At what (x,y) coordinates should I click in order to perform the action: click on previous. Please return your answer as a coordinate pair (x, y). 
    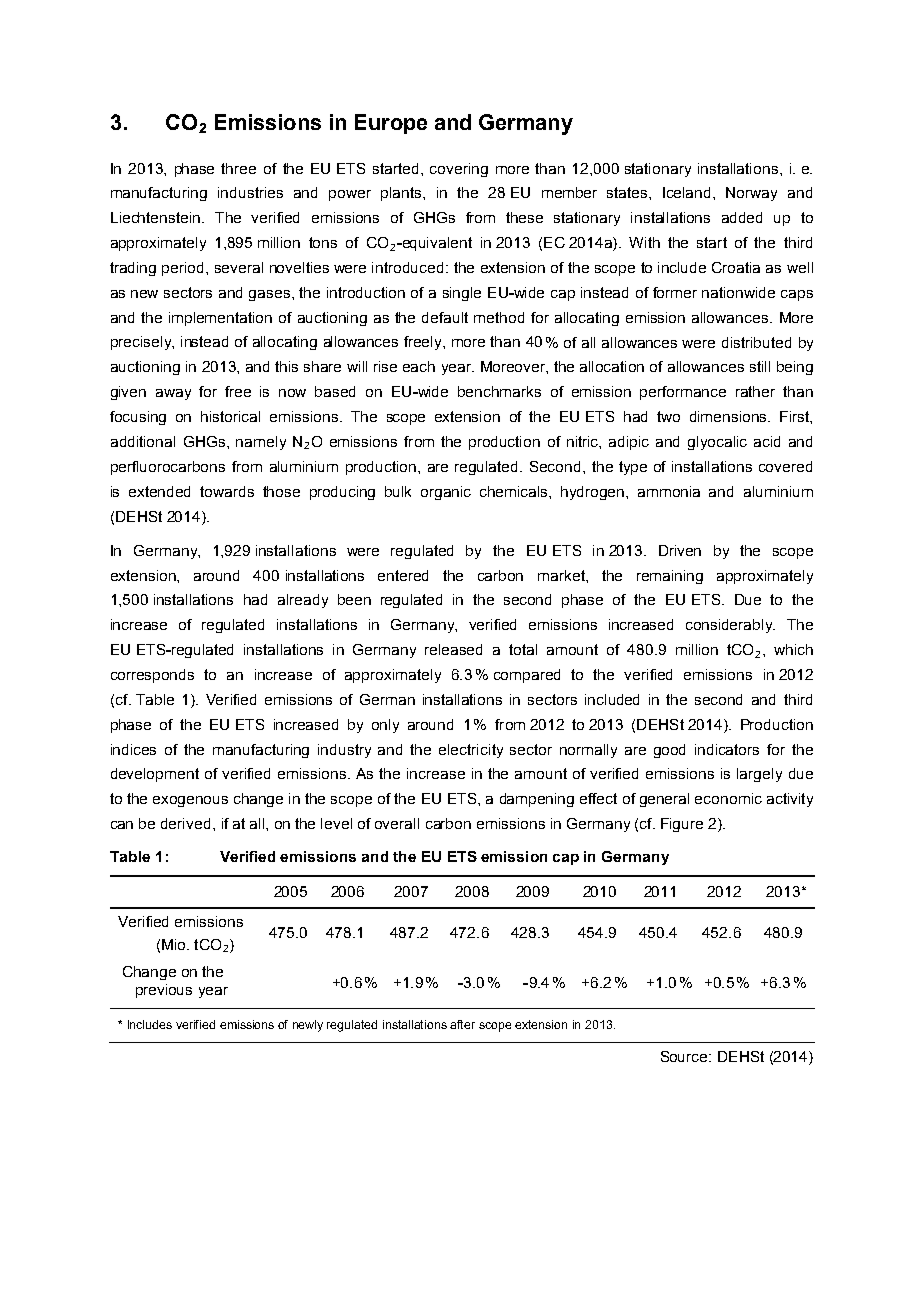
    Looking at the image, I should click on (164, 991).
